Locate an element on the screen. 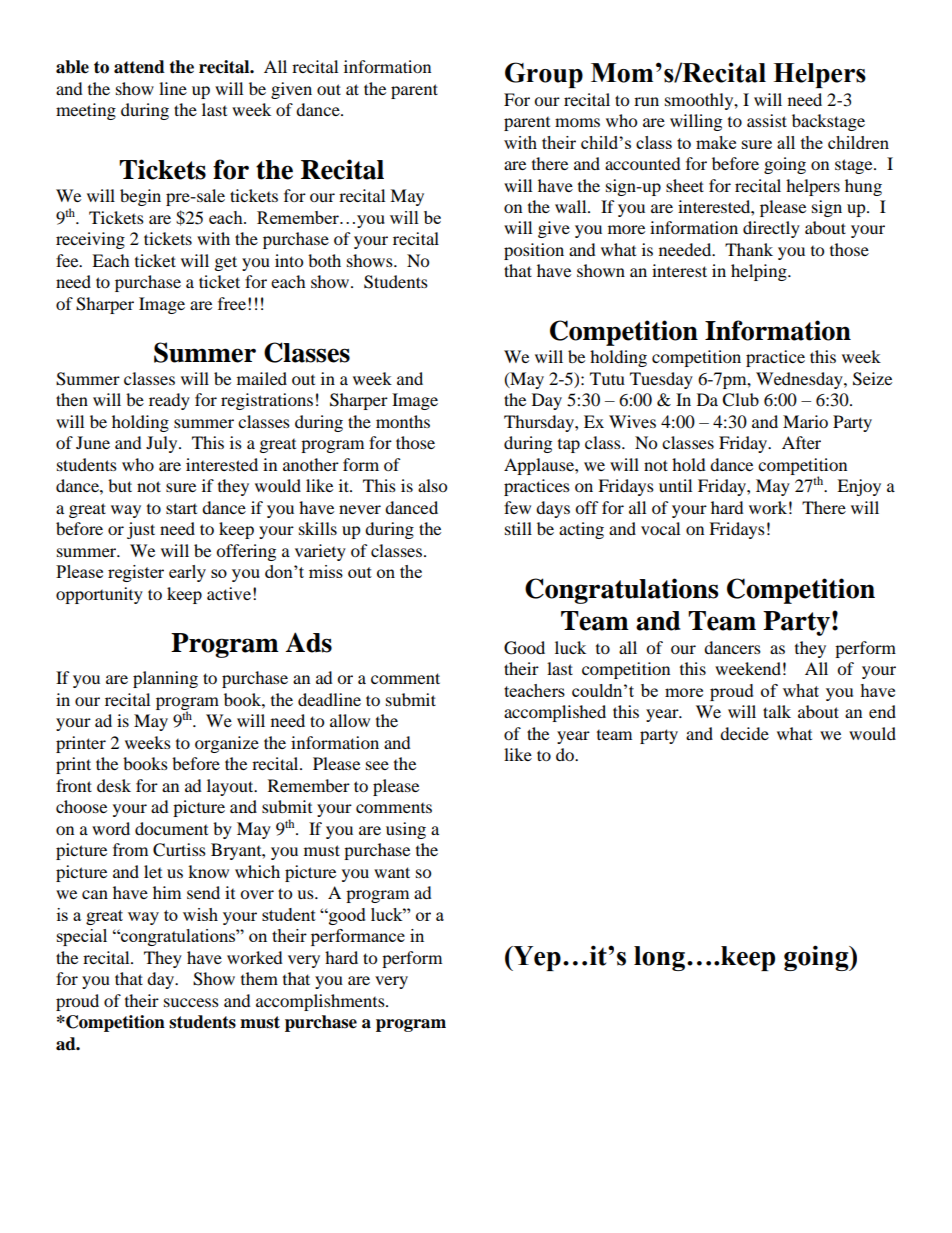 The image size is (952, 1233). still is located at coordinates (518, 528).
